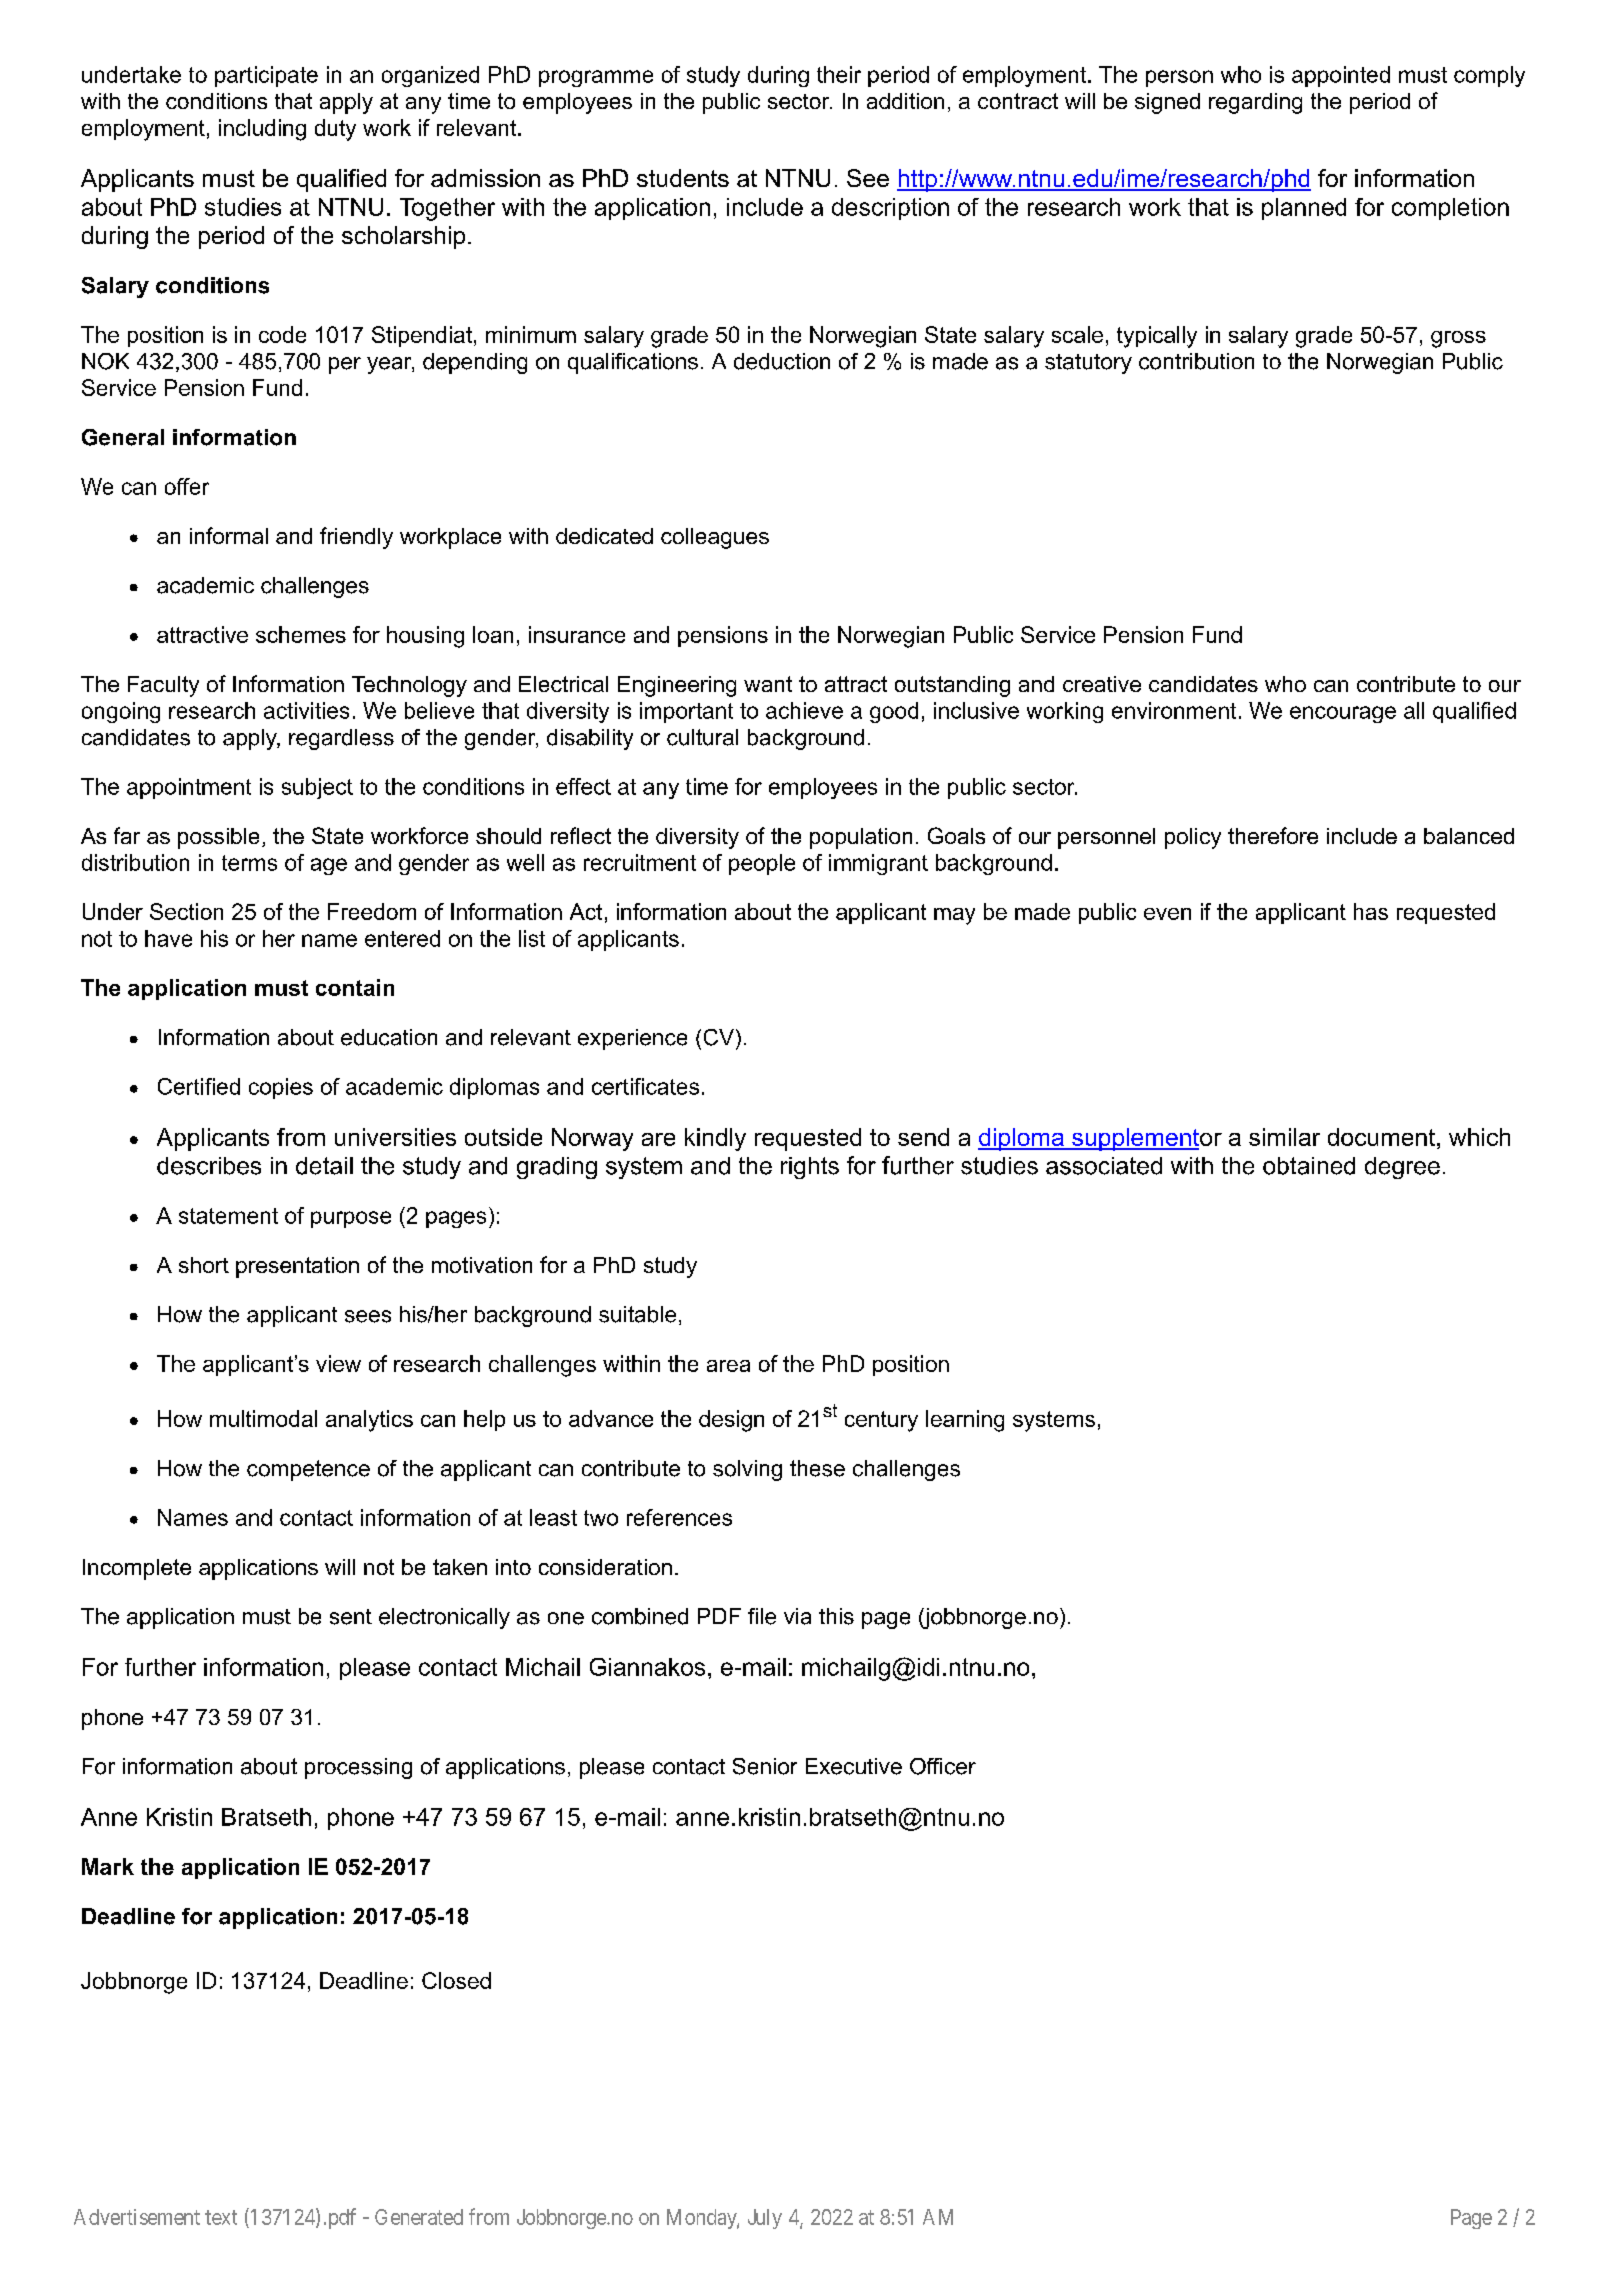  Describe the element at coordinates (817, 1468) in the page. I see `these` at that location.
